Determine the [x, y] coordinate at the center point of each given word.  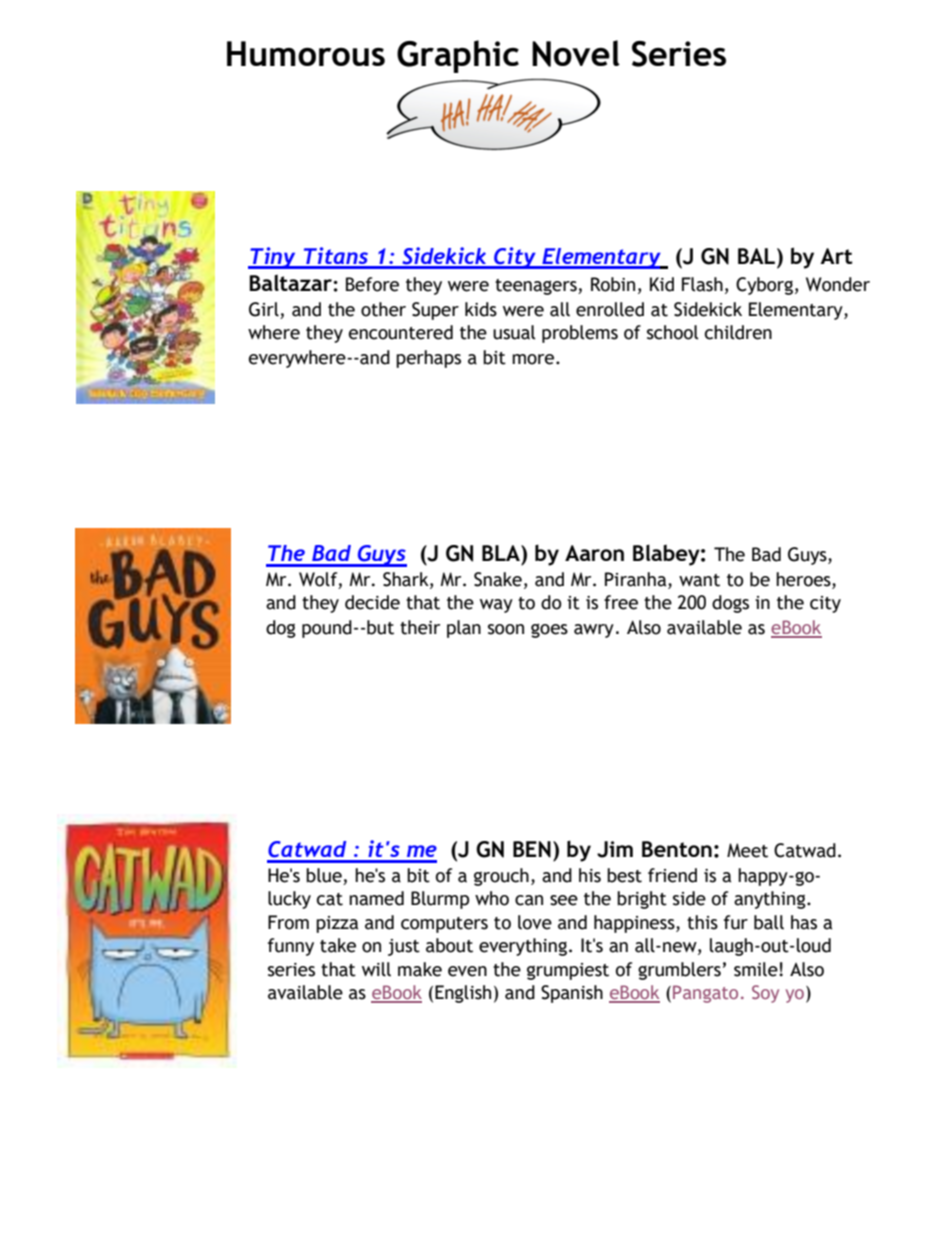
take [338, 945]
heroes [804, 580]
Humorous [306, 53]
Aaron [594, 553]
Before [372, 284]
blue [325, 876]
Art [836, 256]
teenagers [537, 287]
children [738, 332]
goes [549, 630]
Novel [576, 53]
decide [372, 602]
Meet [747, 850]
